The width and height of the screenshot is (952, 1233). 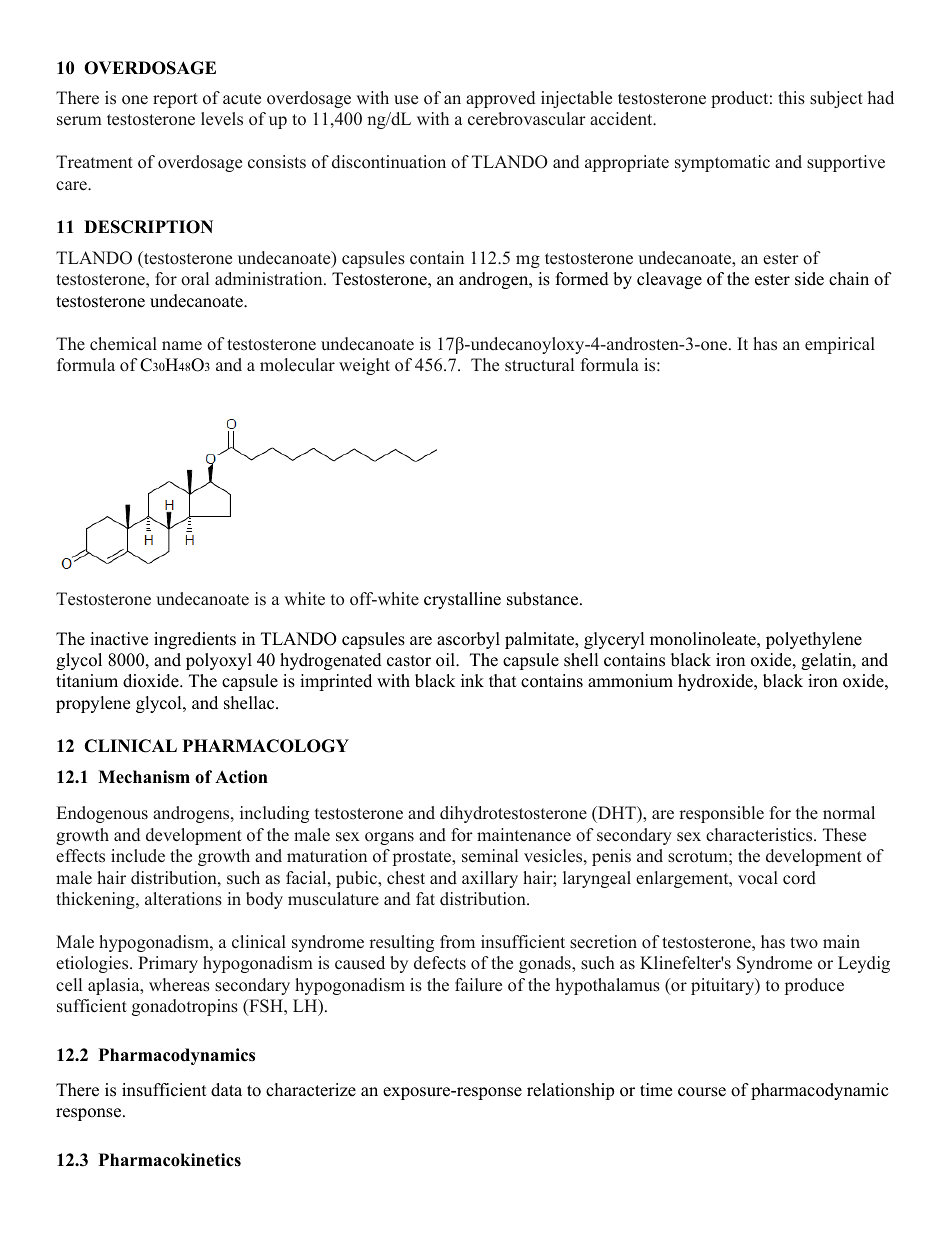 What do you see at coordinates (183, 899) in the screenshot?
I see `alterations` at bounding box center [183, 899].
